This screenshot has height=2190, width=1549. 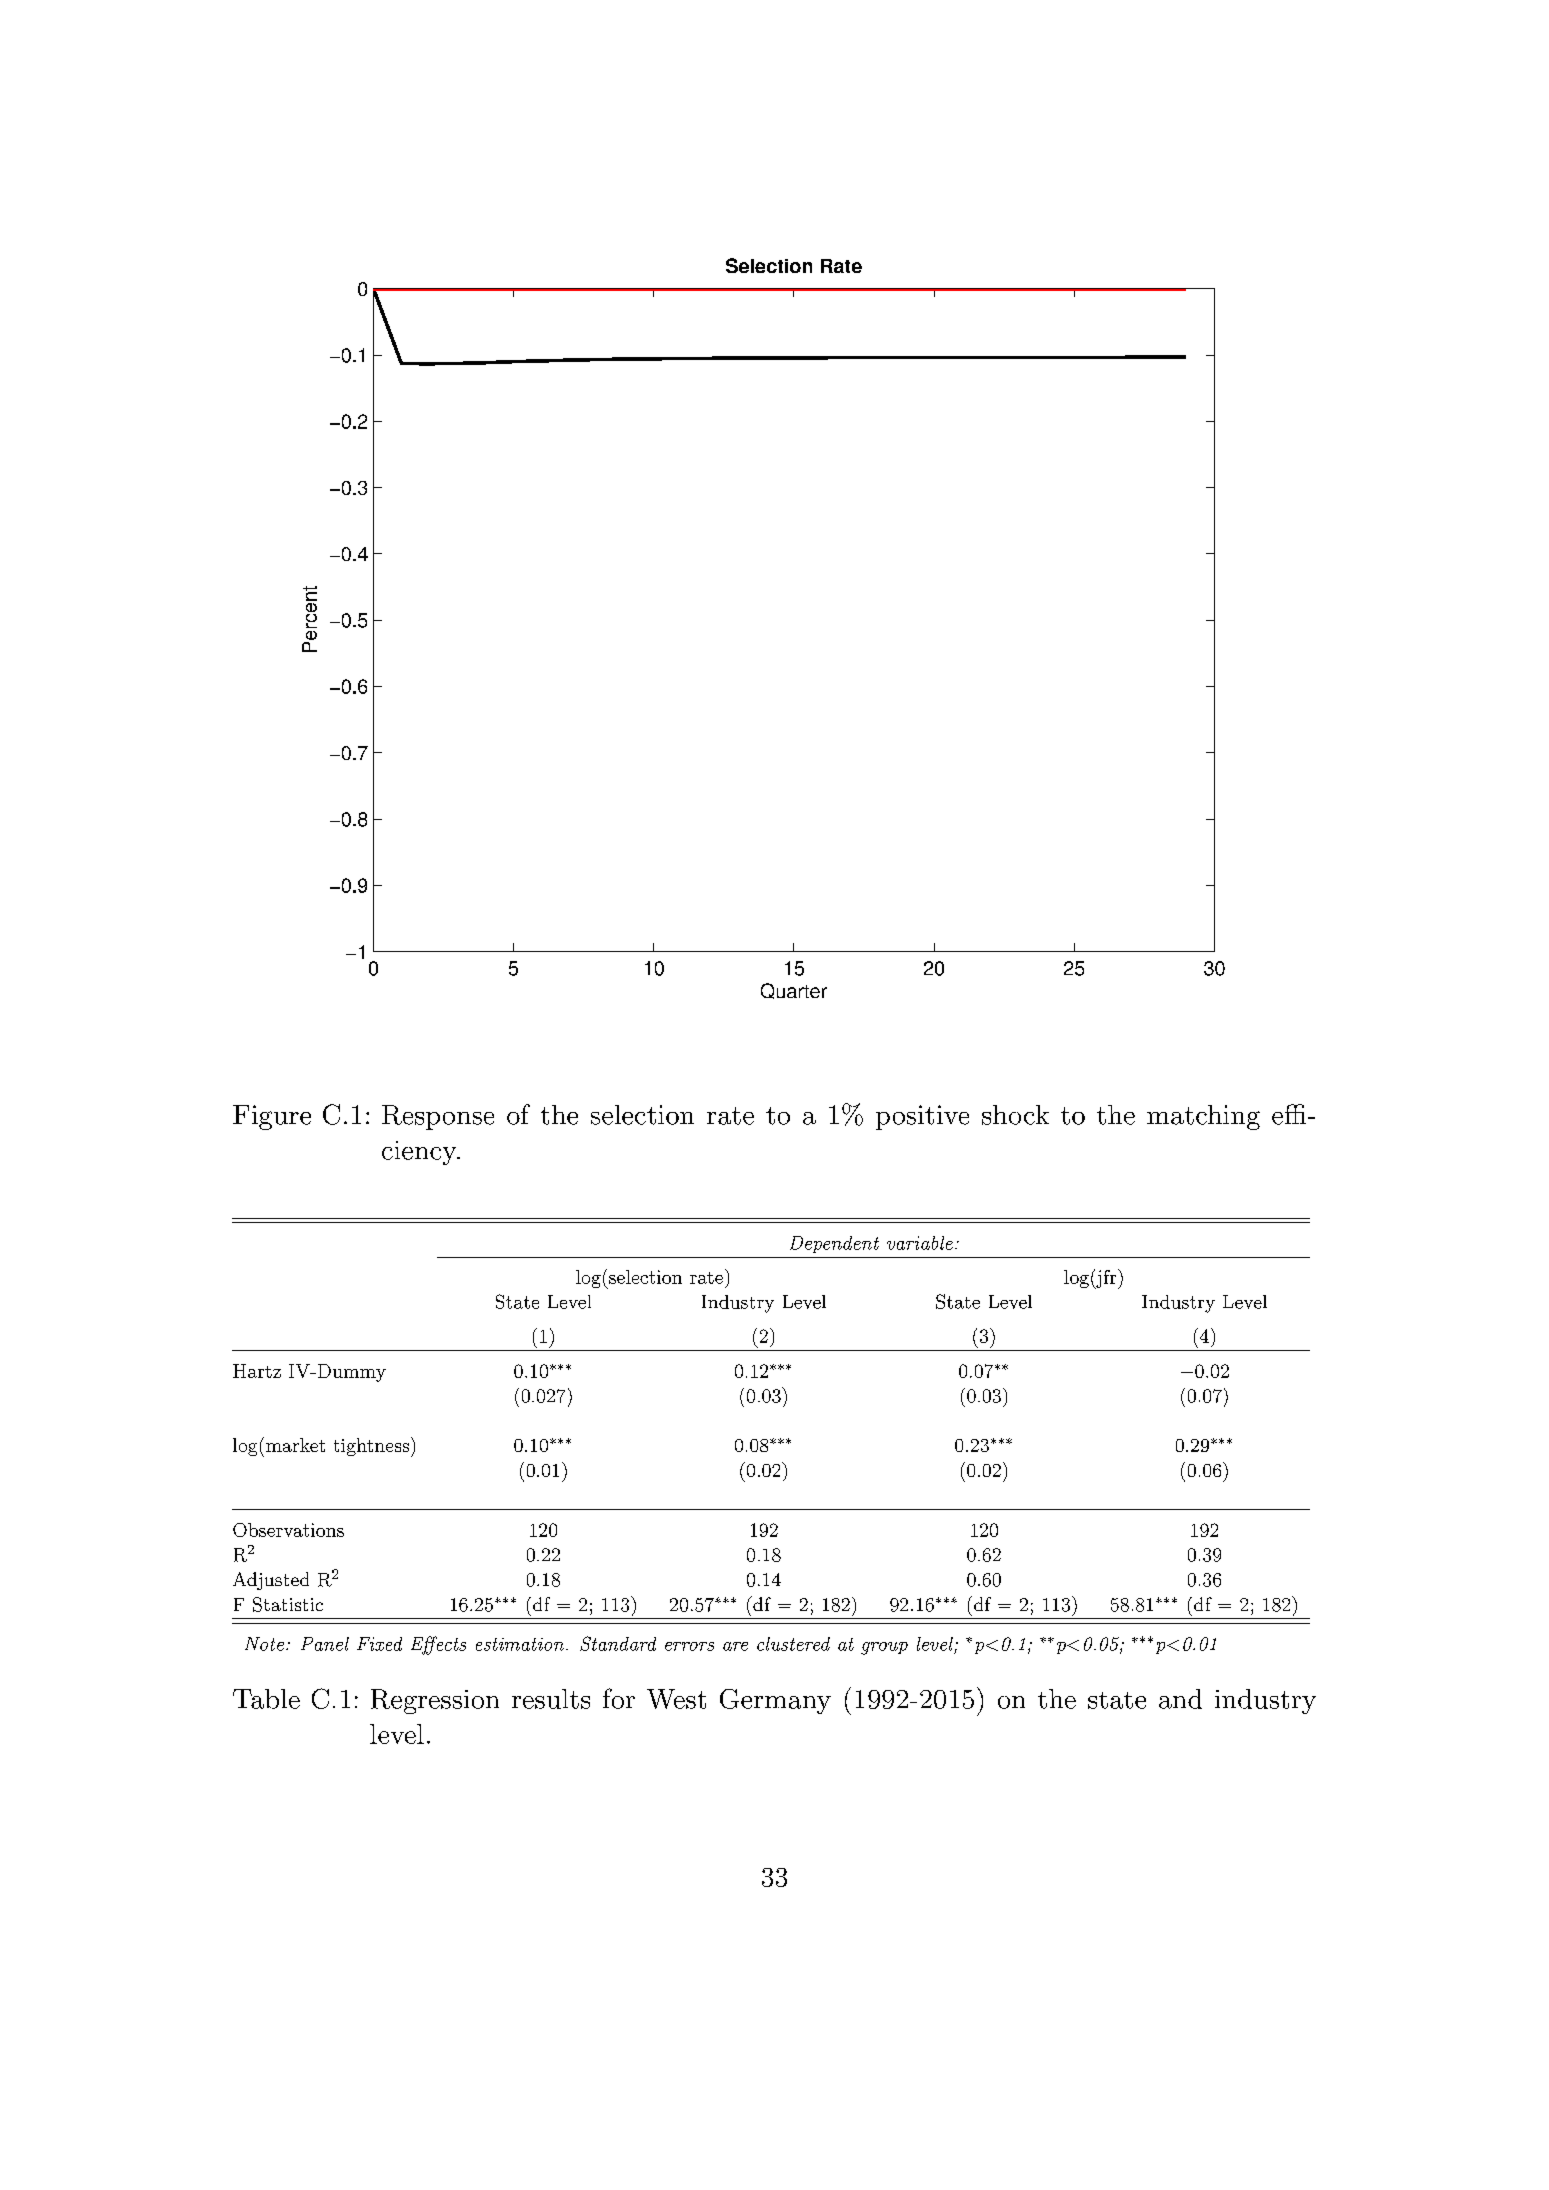 I want to click on Figure, so click(x=272, y=1117).
